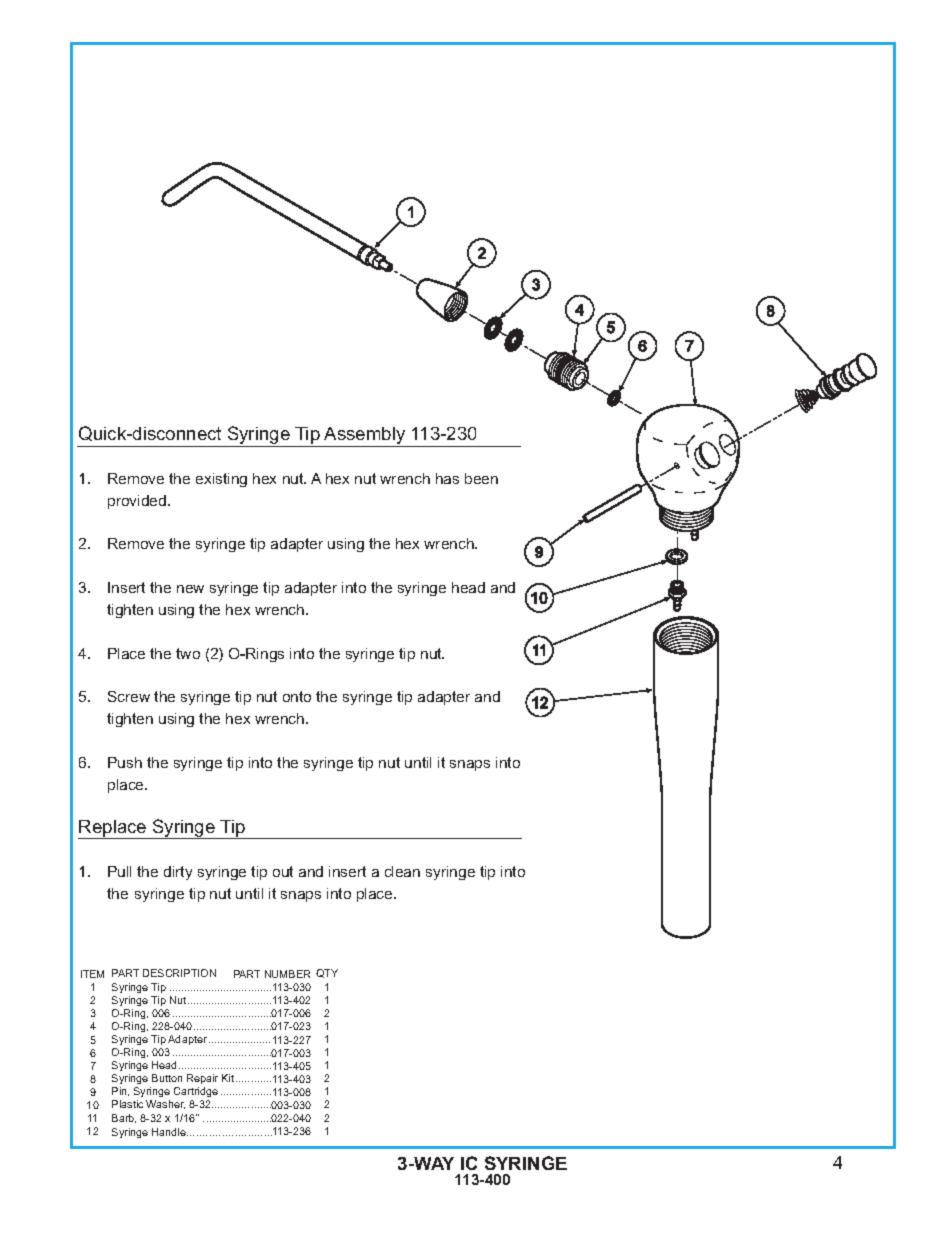 This image has width=952, height=1233. What do you see at coordinates (287, 974) in the image?
I see `NUMBER` at bounding box center [287, 974].
